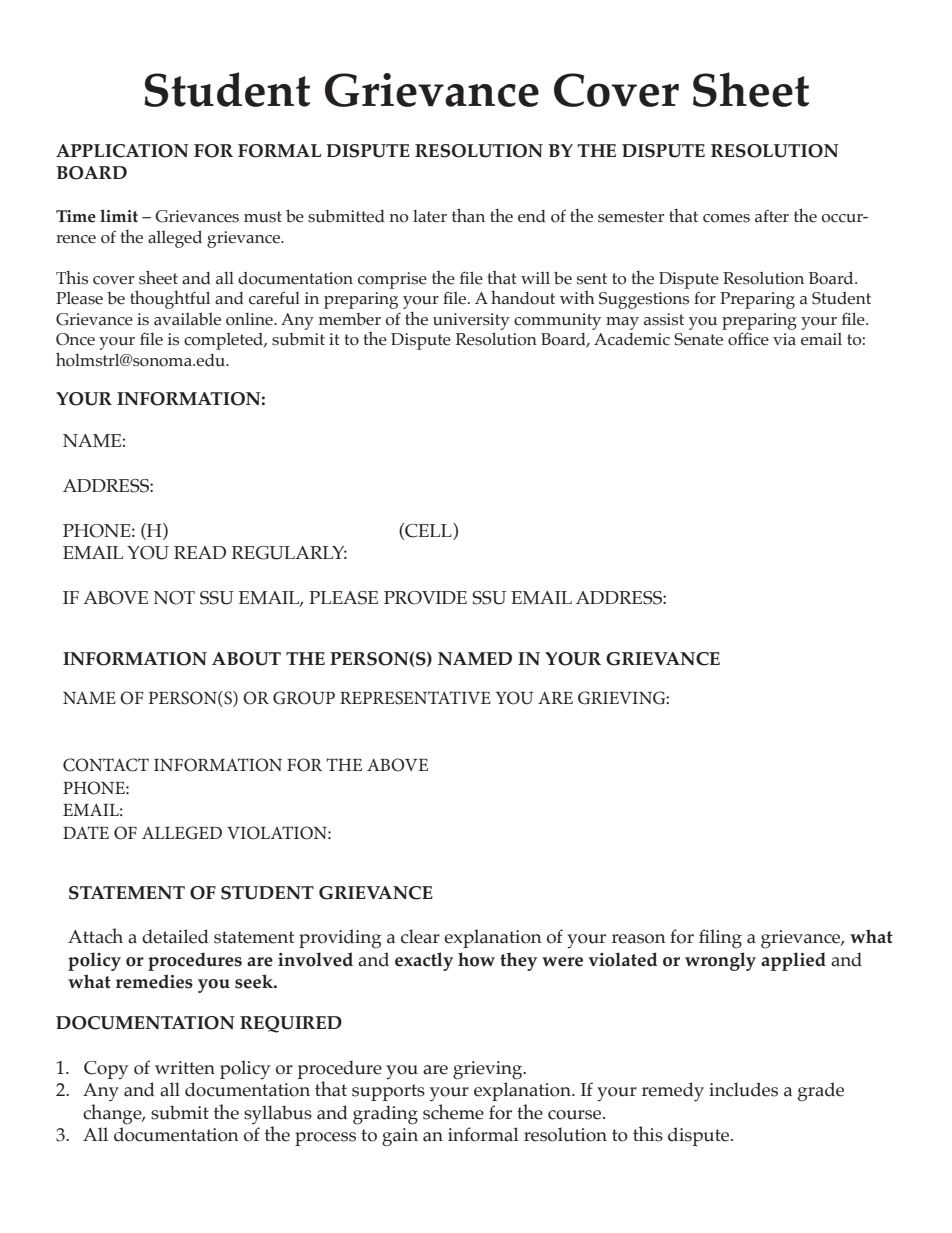 This page has width=952, height=1233. I want to click on scheme, so click(453, 1112).
